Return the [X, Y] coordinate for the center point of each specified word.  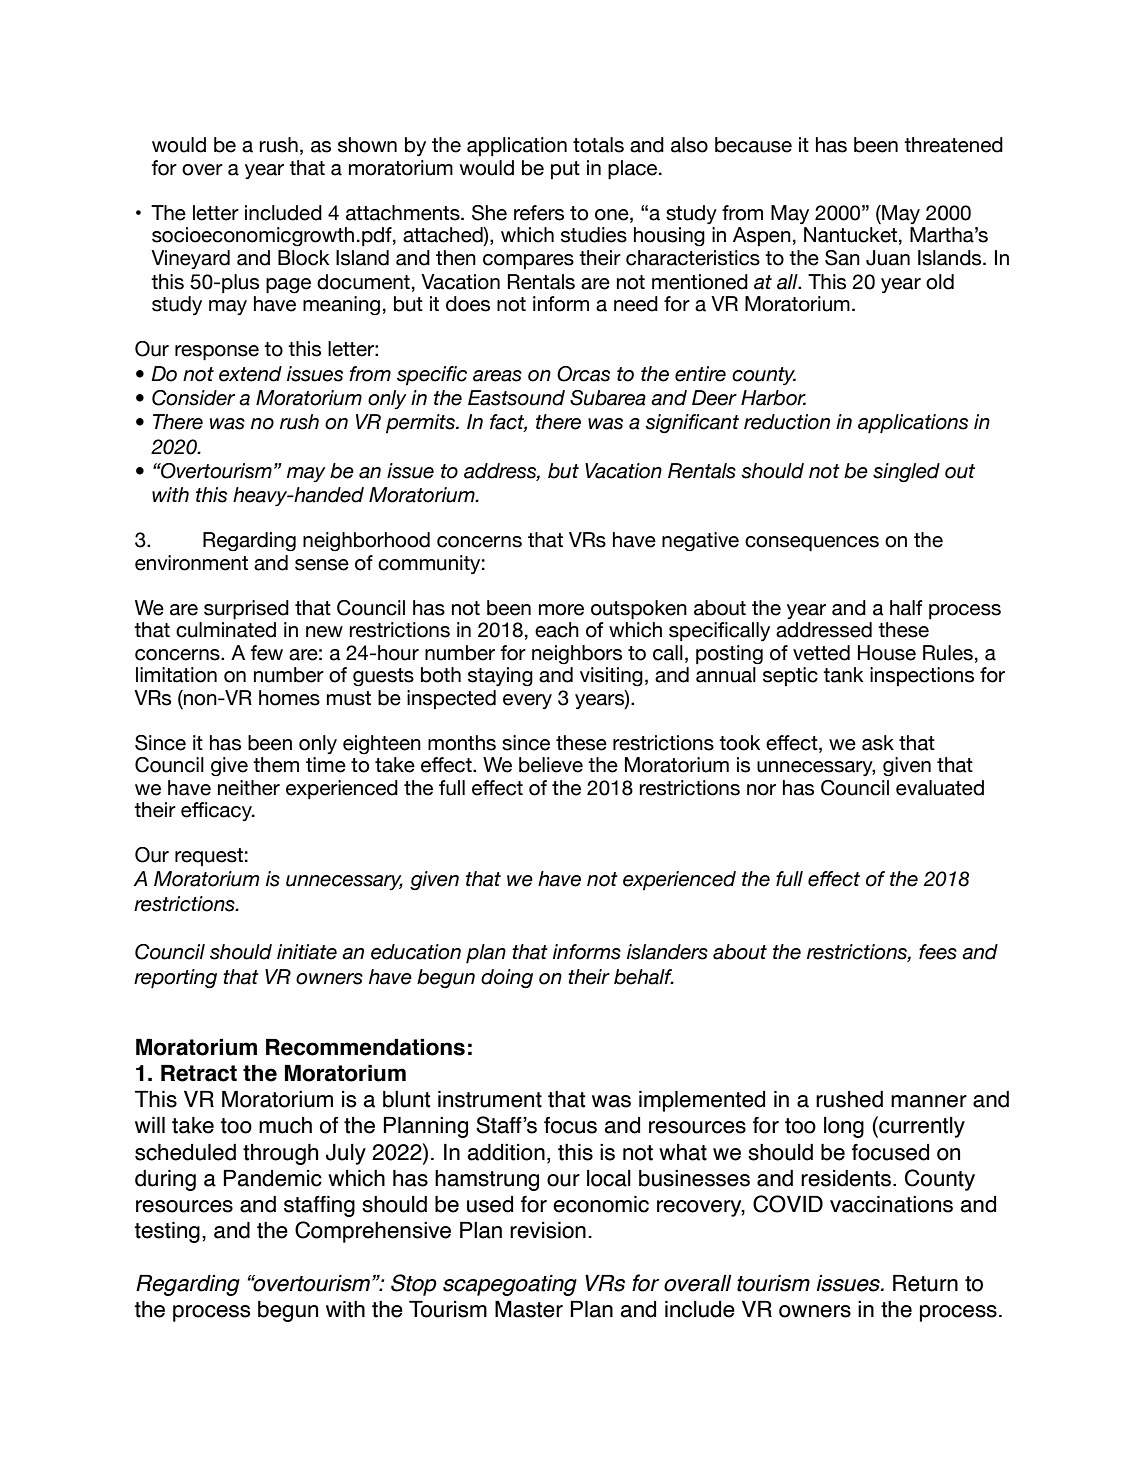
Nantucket [850, 235]
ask [878, 743]
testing [167, 1232]
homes [289, 698]
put [565, 170]
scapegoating [510, 1285]
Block [303, 258]
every [527, 701]
